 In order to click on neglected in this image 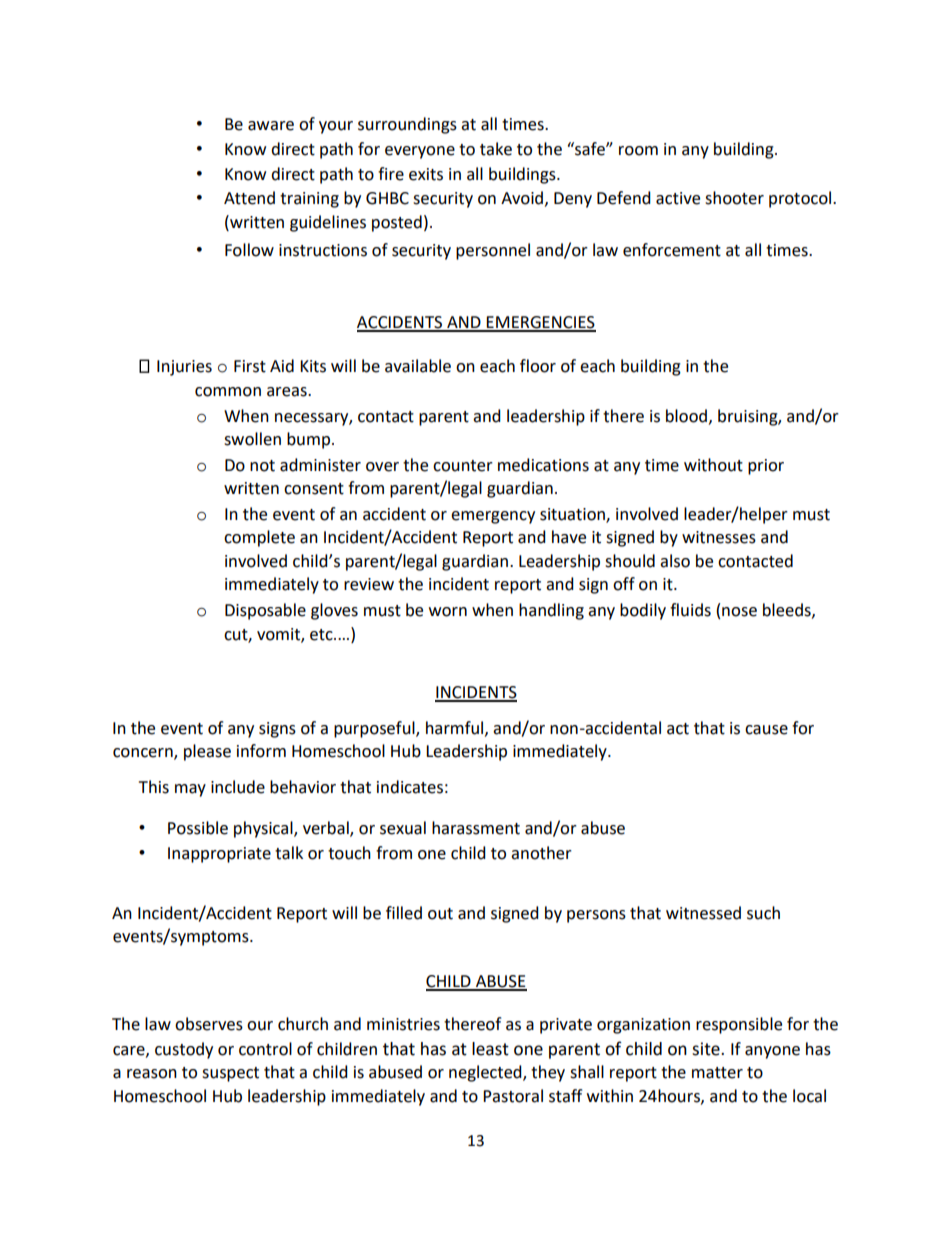, I will do `click(486, 1073)`.
